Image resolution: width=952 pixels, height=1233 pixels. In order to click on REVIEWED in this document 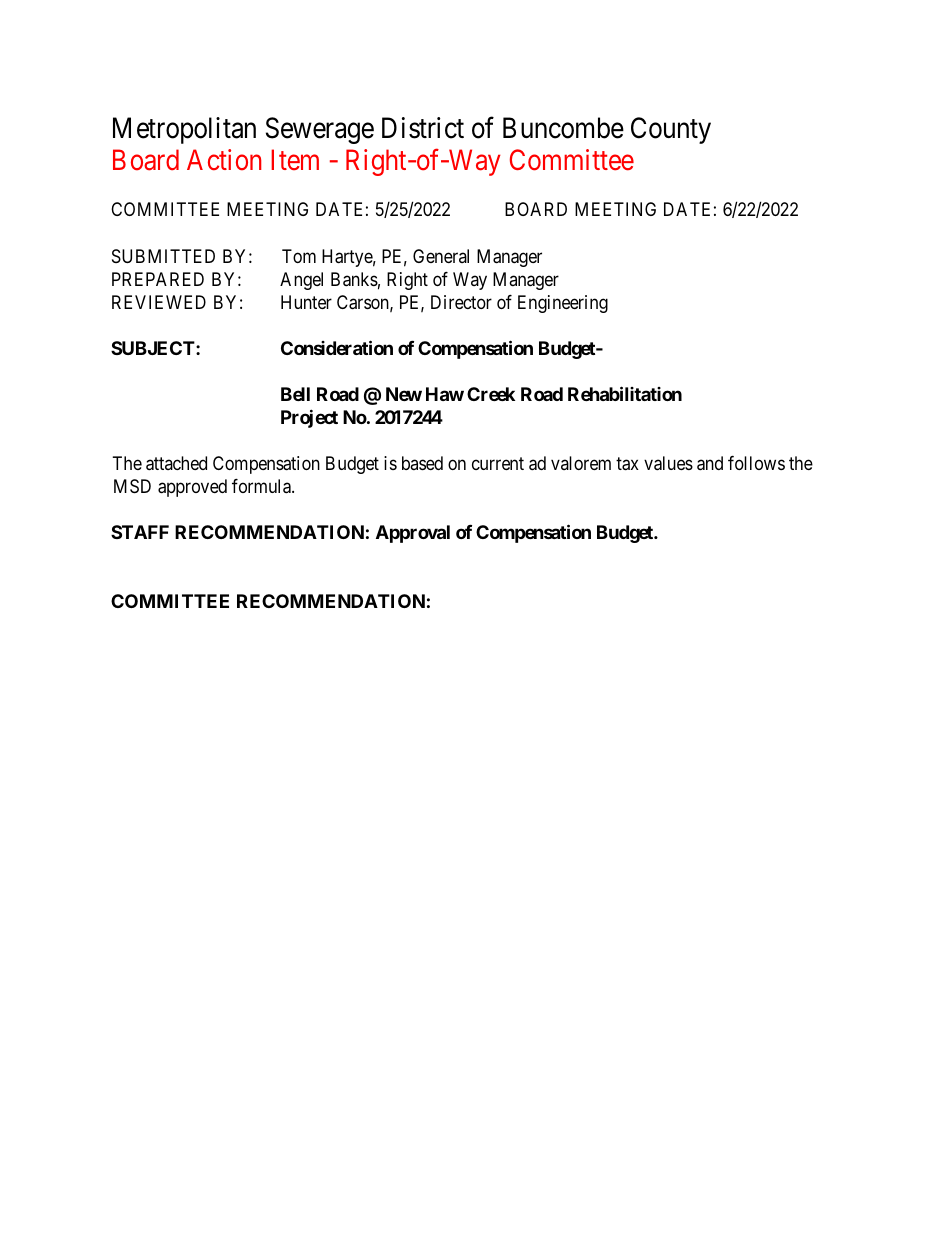, I will do `click(159, 302)`.
